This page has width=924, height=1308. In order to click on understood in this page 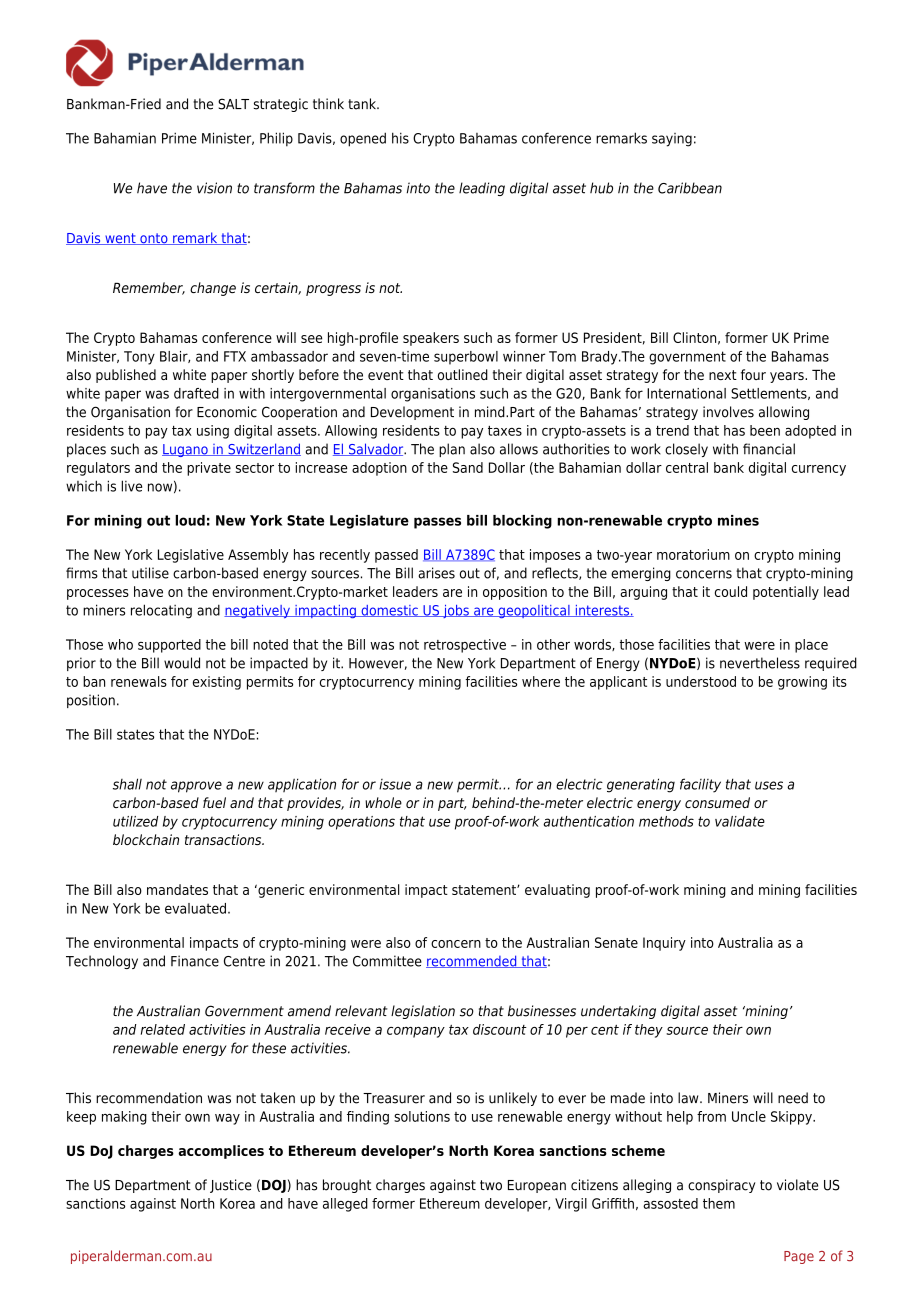, I will do `click(701, 681)`.
